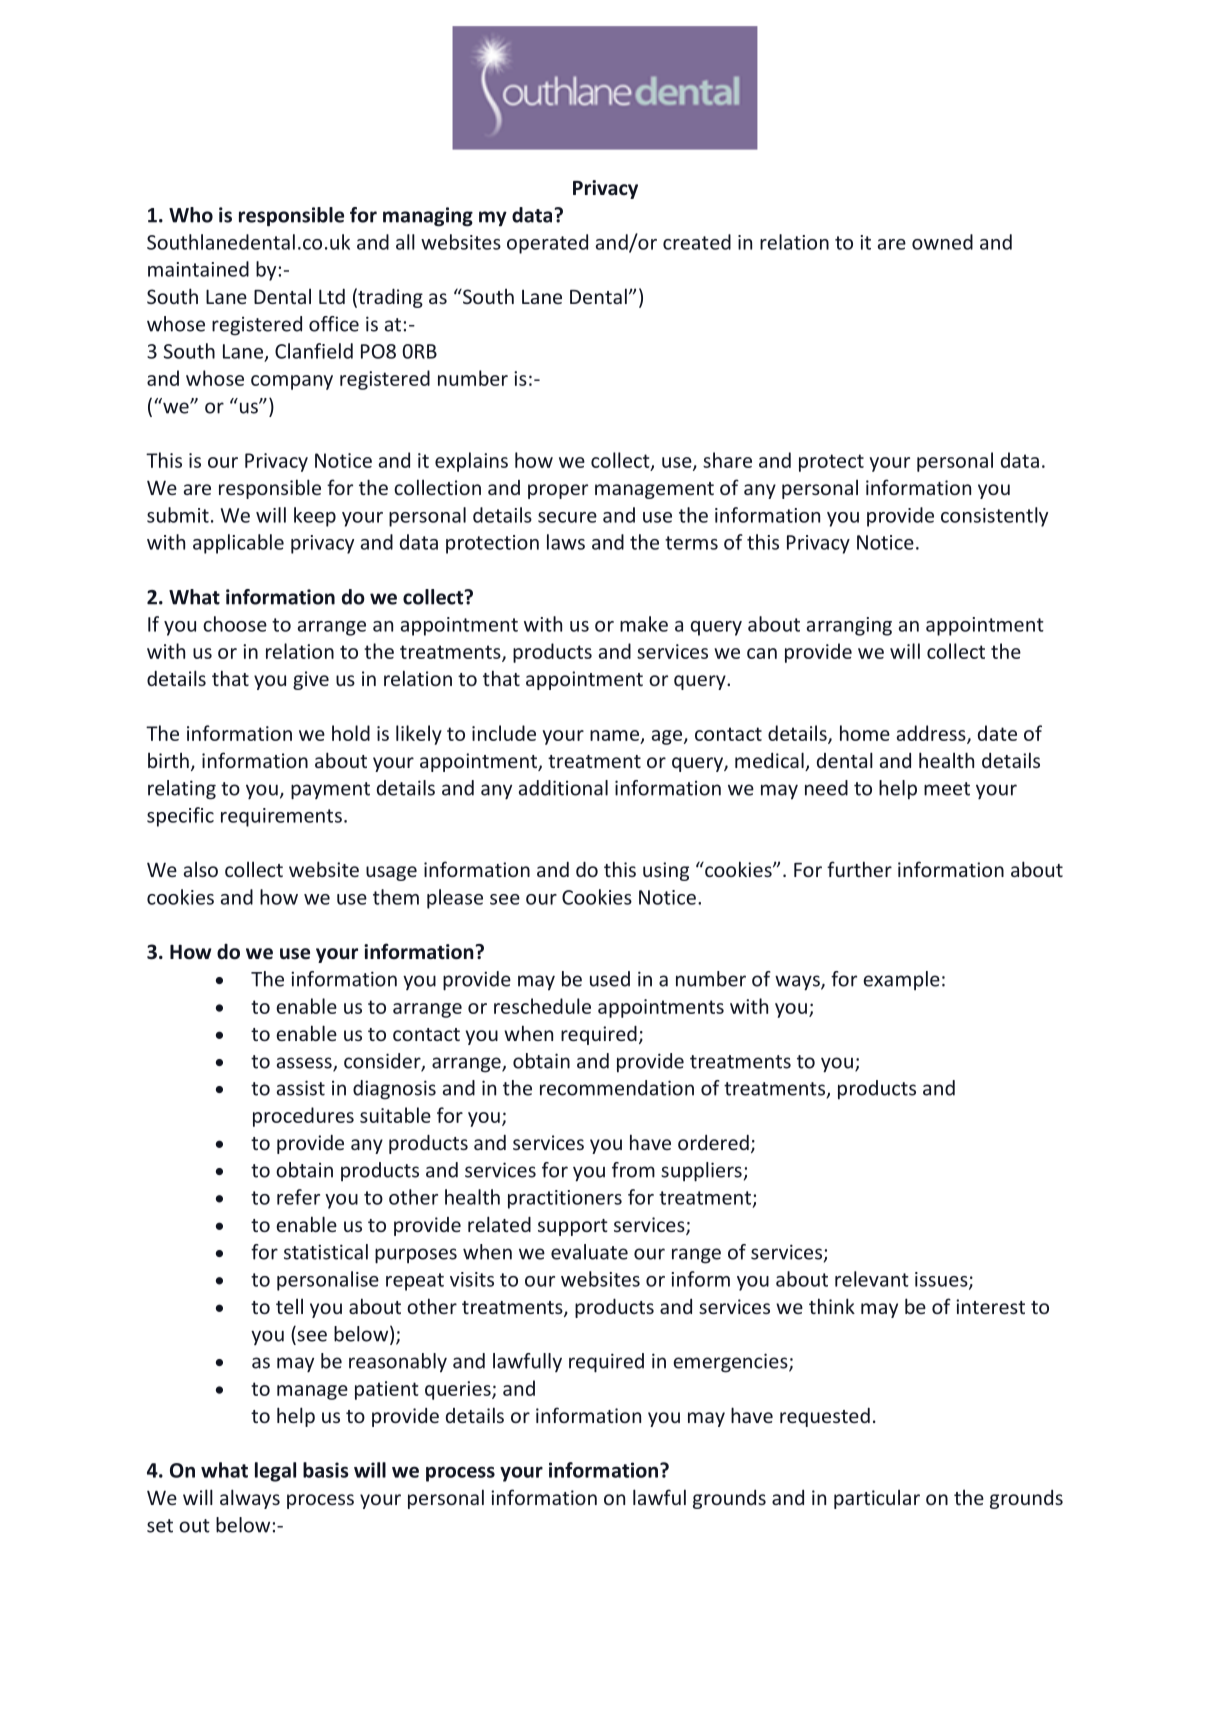 The height and width of the screenshot is (1711, 1210). What do you see at coordinates (301, 1088) in the screenshot?
I see `assist` at bounding box center [301, 1088].
